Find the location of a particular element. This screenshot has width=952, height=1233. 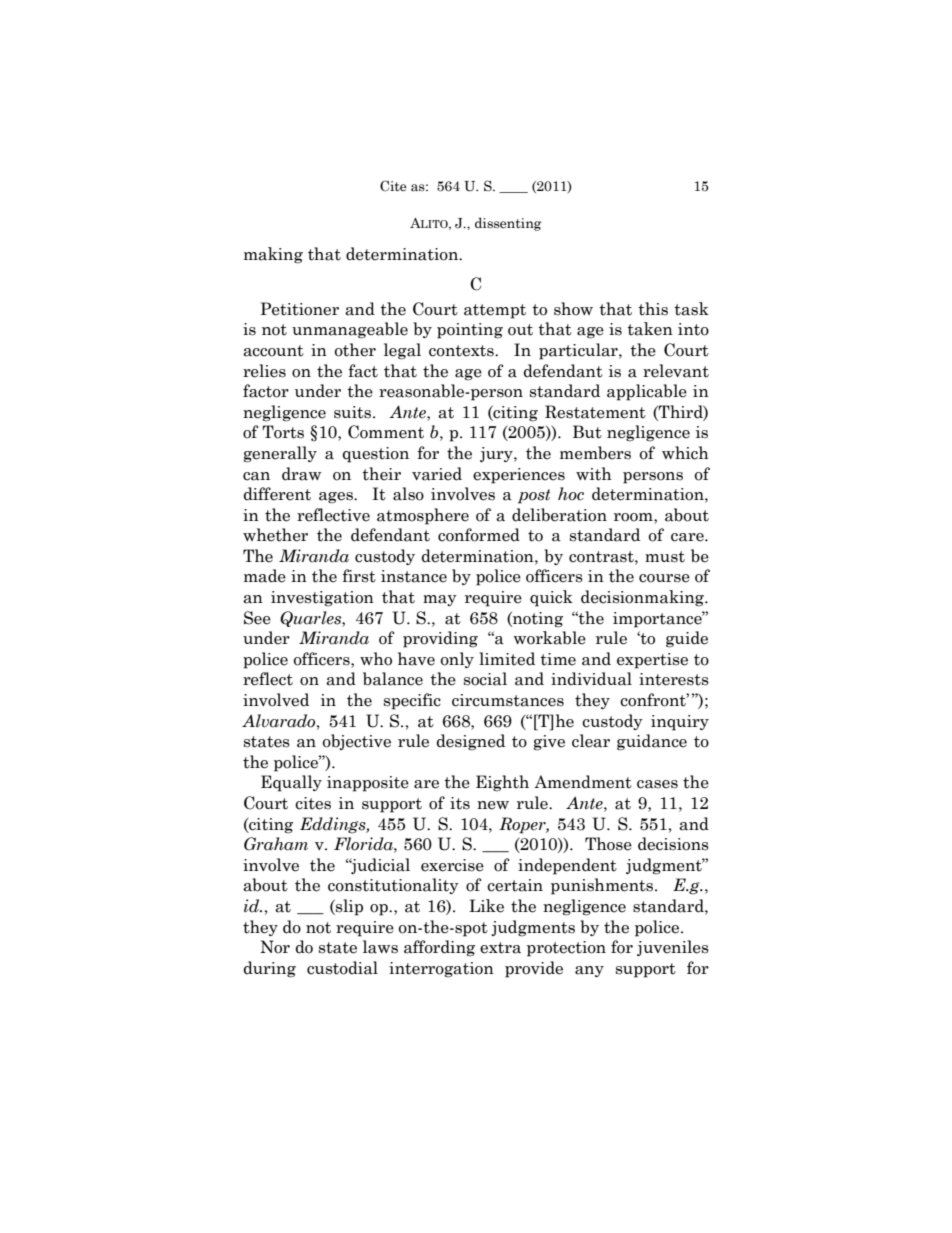

investigation is located at coordinates (322, 599).
